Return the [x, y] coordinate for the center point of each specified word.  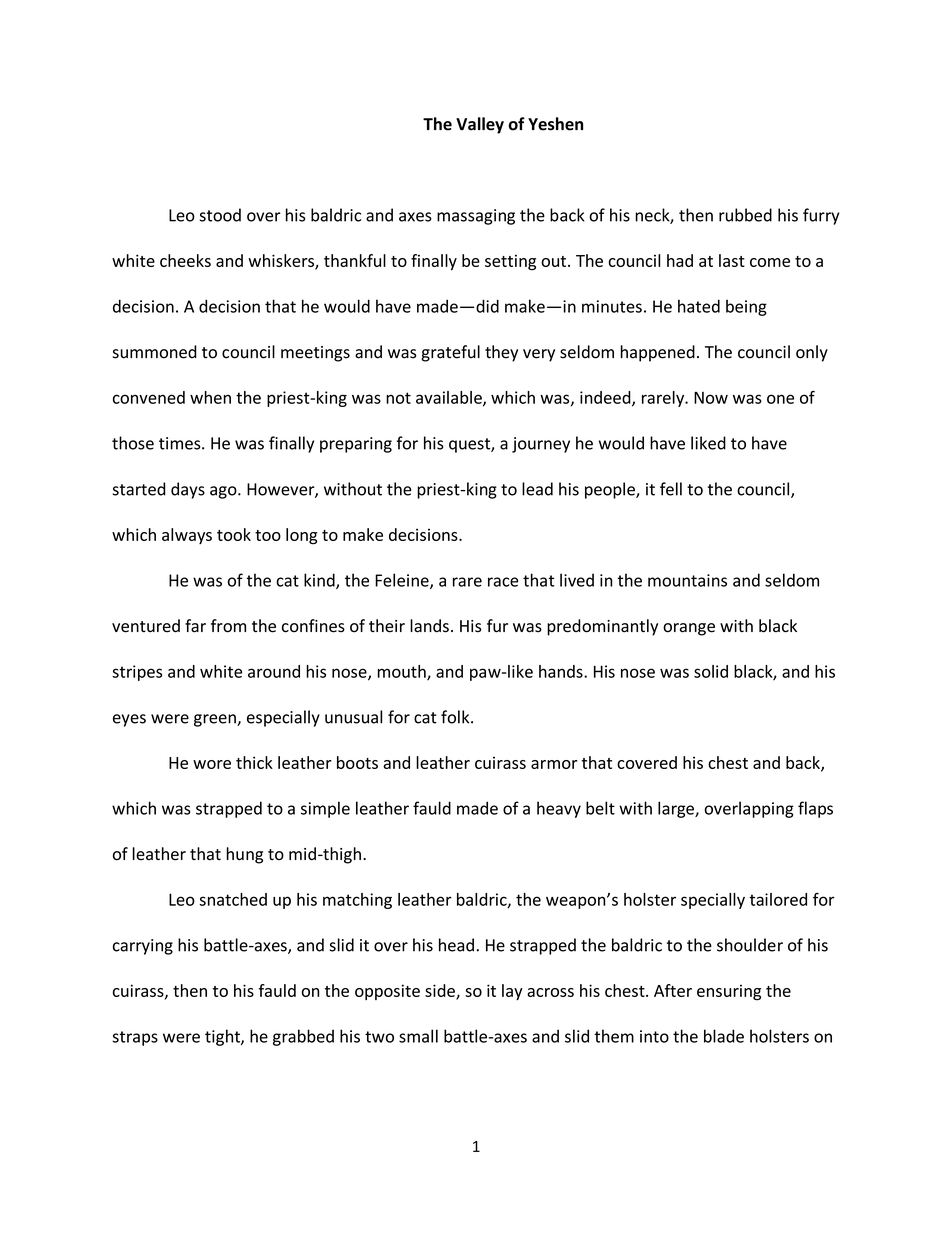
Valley [480, 125]
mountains [687, 580]
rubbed [745, 215]
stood [220, 215]
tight [223, 1037]
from [228, 626]
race [503, 582]
